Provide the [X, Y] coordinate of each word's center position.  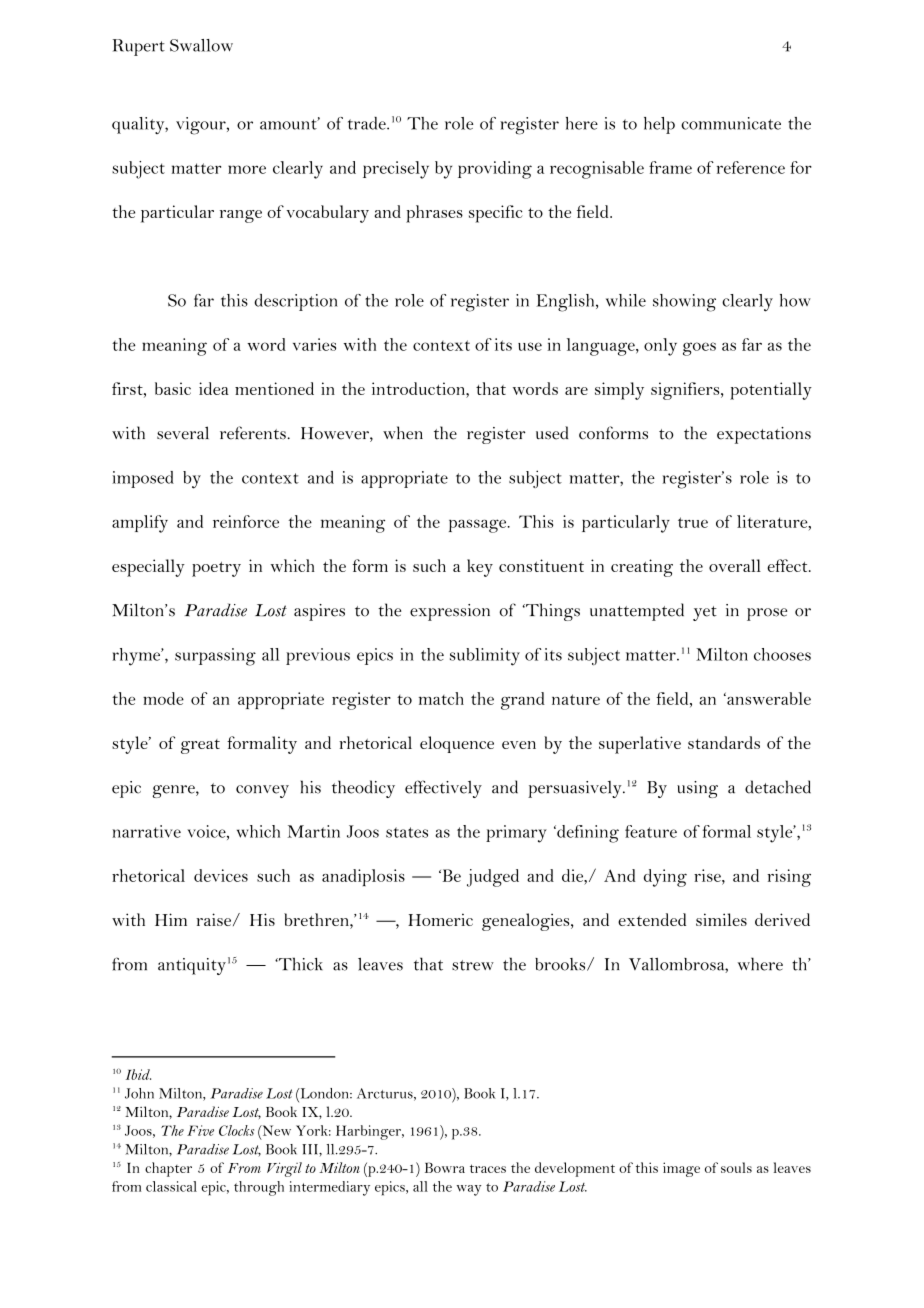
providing [495, 170]
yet [705, 613]
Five [200, 1130]
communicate [731, 123]
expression [450, 612]
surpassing [215, 657]
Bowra [445, 1167]
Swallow [201, 45]
